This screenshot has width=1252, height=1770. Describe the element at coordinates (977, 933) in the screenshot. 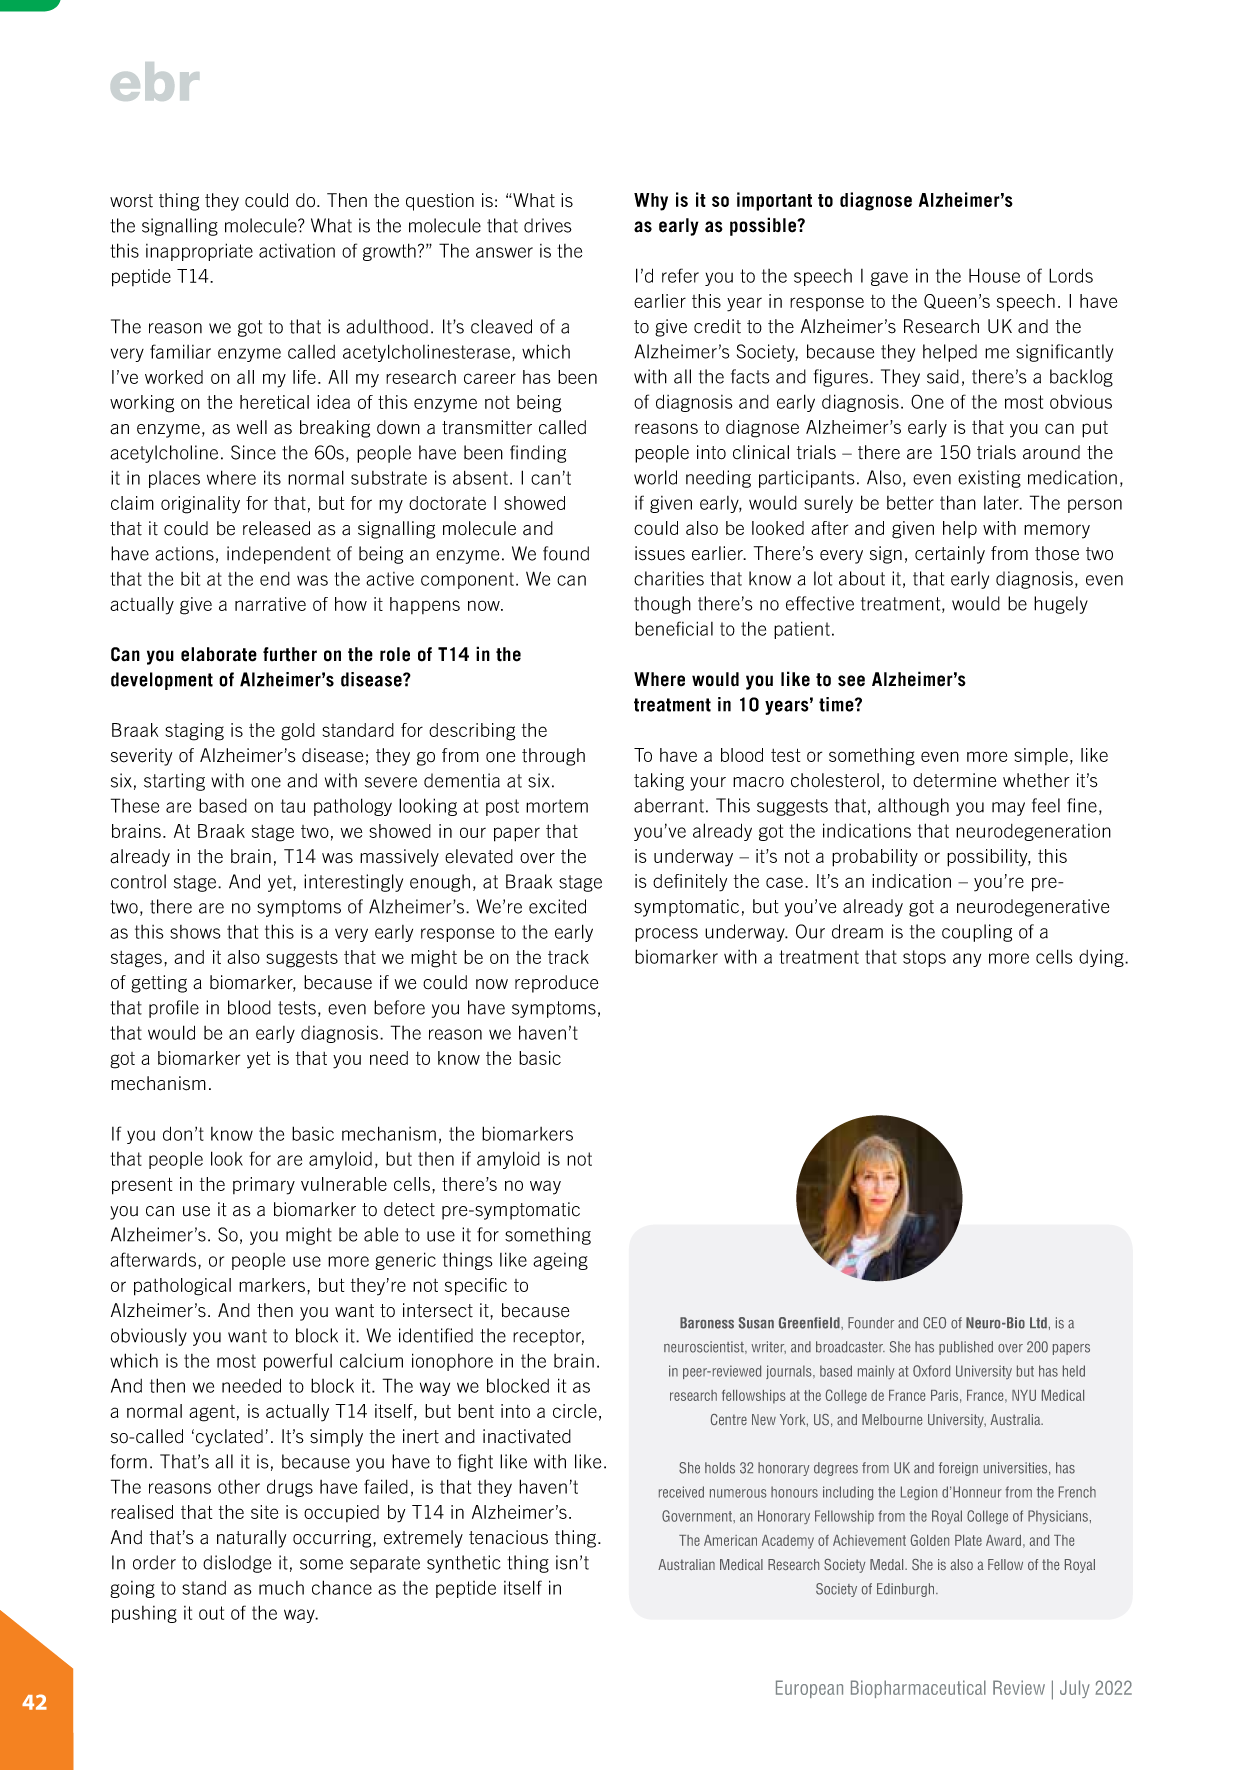

I see `coupling` at that location.
